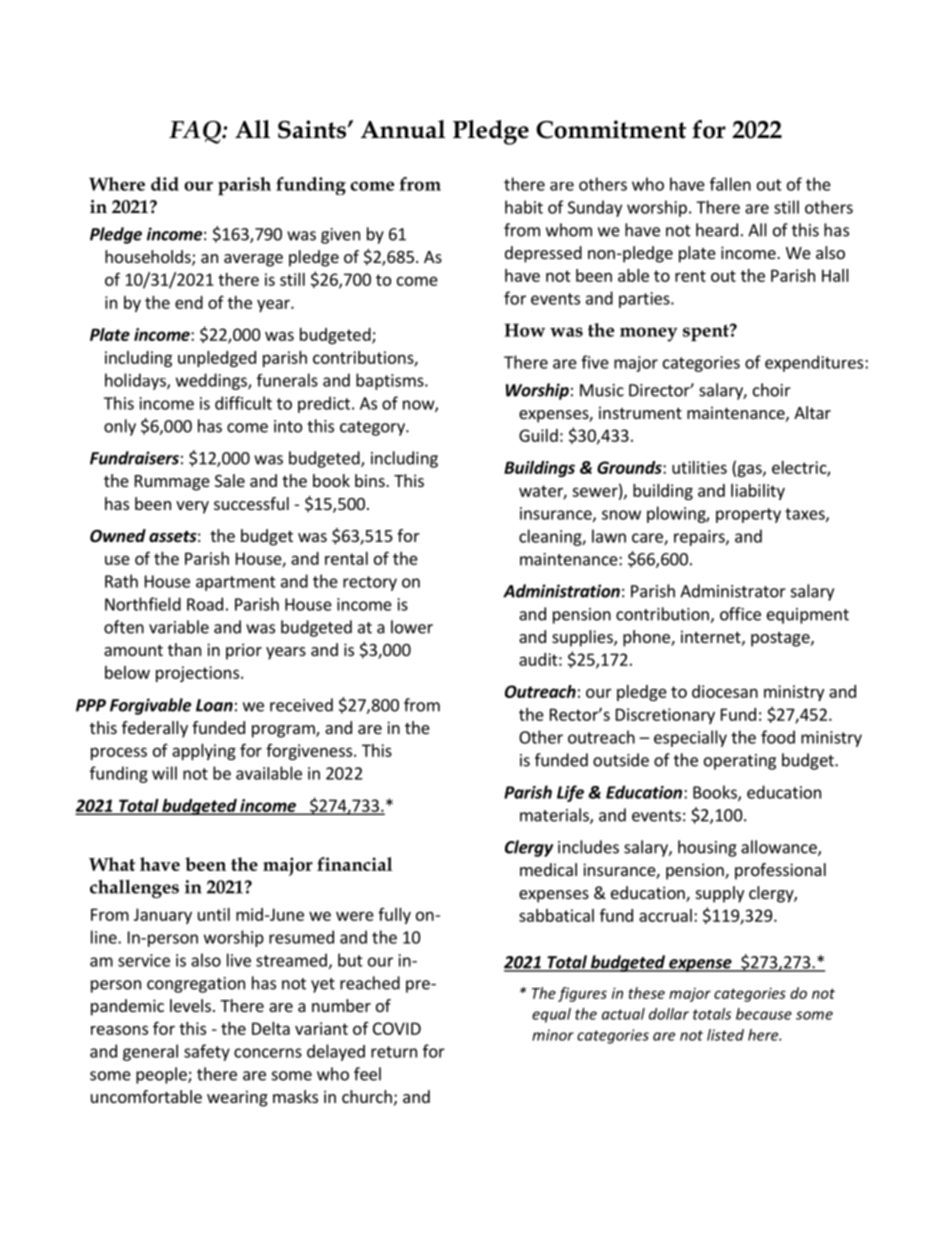 The height and width of the page is (1233, 952). I want to click on office, so click(740, 614).
